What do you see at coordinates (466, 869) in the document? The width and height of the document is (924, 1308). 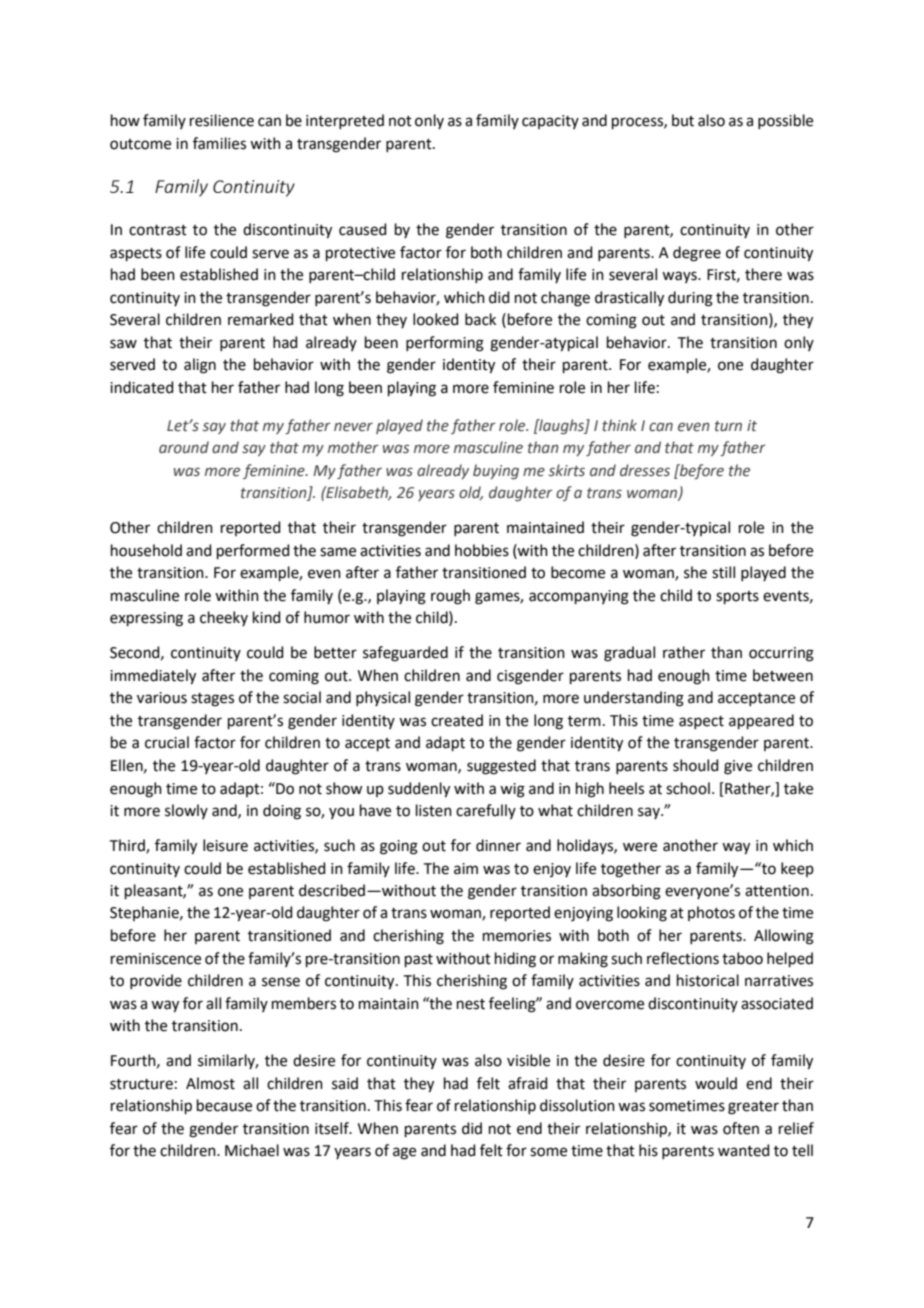 I see `aim` at bounding box center [466, 869].
